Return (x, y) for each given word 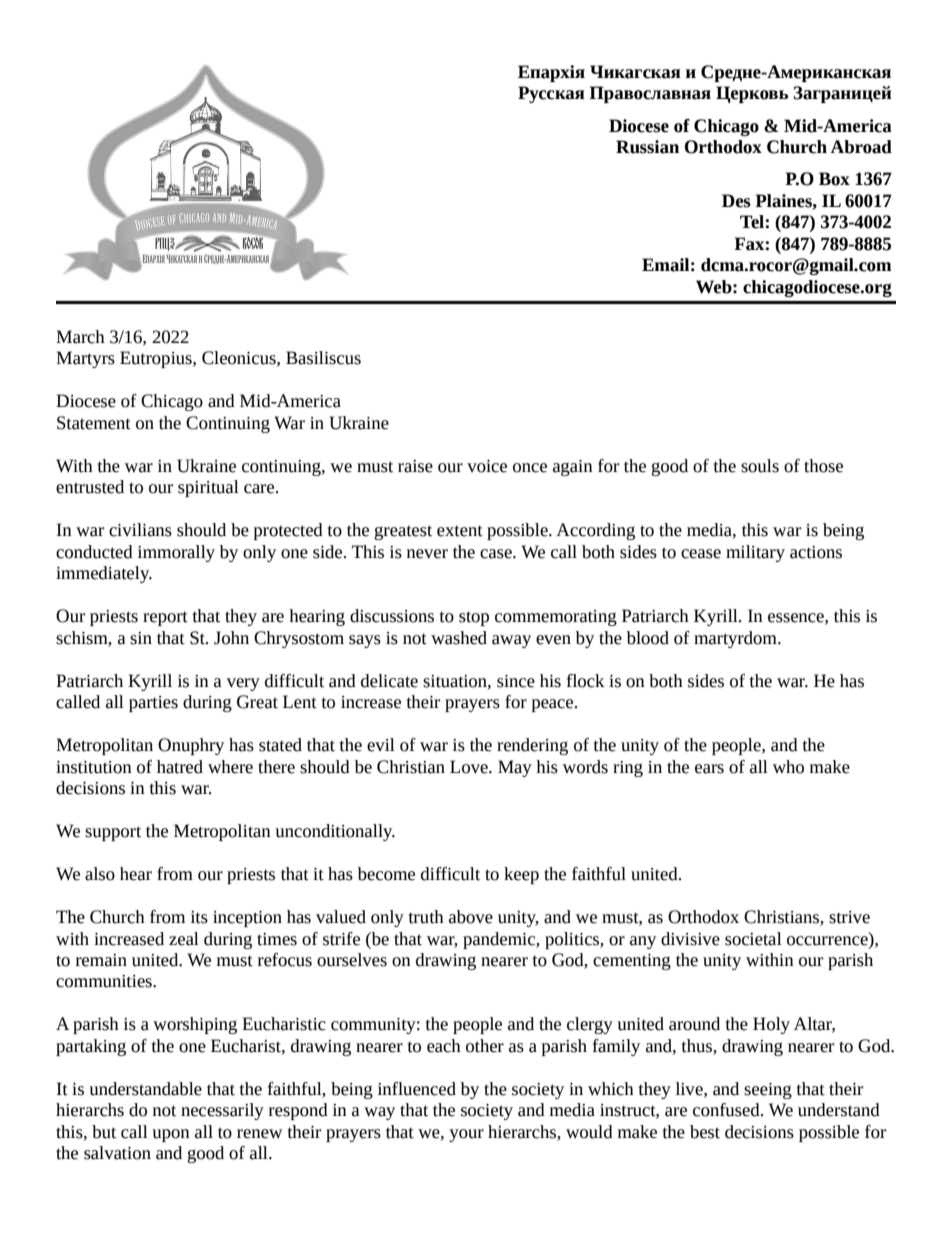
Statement (94, 423)
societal (753, 939)
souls (760, 466)
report (165, 618)
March (80, 337)
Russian (647, 147)
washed (459, 638)
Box (834, 179)
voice (487, 466)
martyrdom (736, 639)
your (466, 1135)
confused (727, 1110)
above (471, 917)
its (199, 917)
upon (171, 1135)
